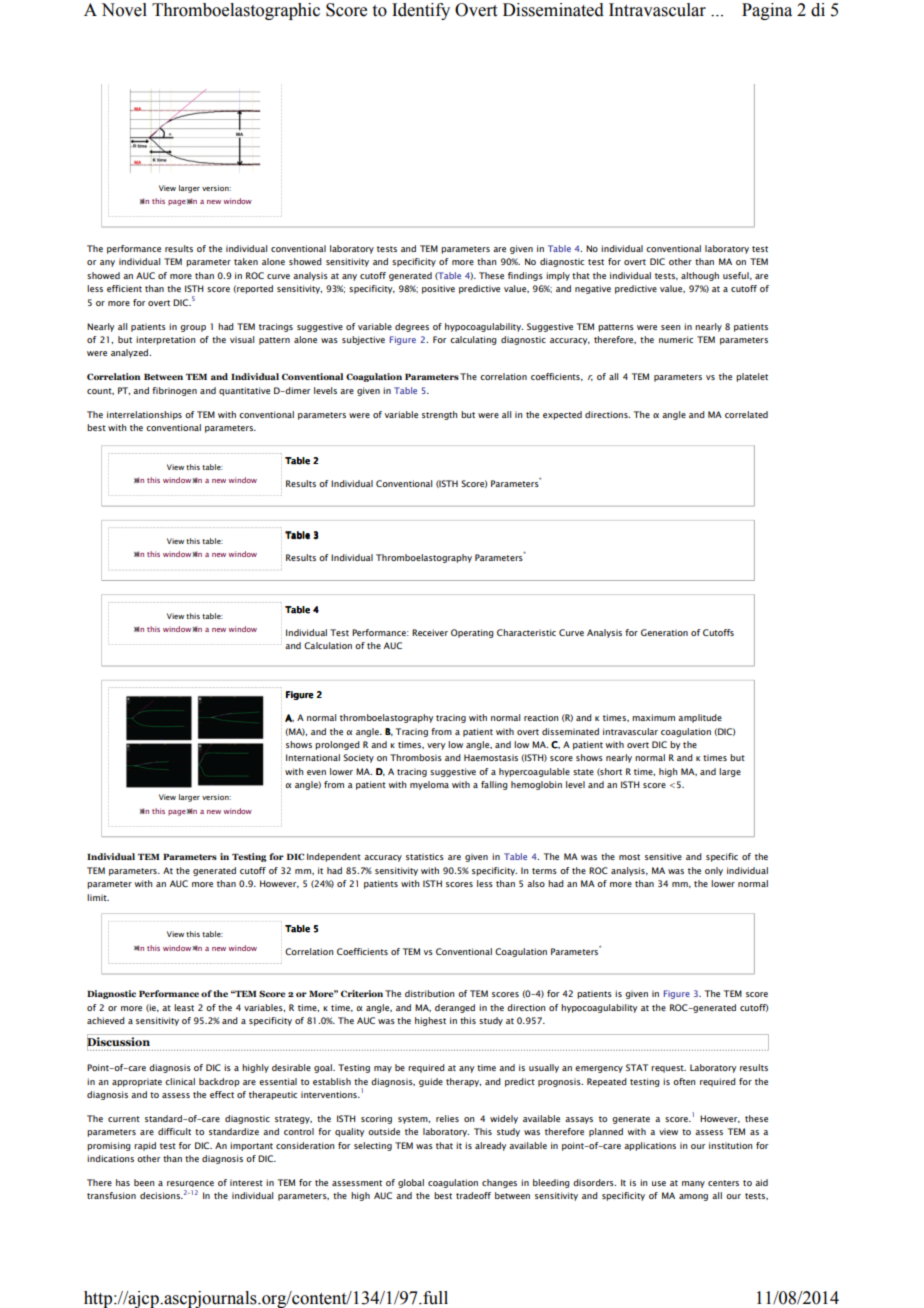 The image size is (924, 1308). What do you see at coordinates (124, 10) in the page?
I see `Novel` at bounding box center [124, 10].
